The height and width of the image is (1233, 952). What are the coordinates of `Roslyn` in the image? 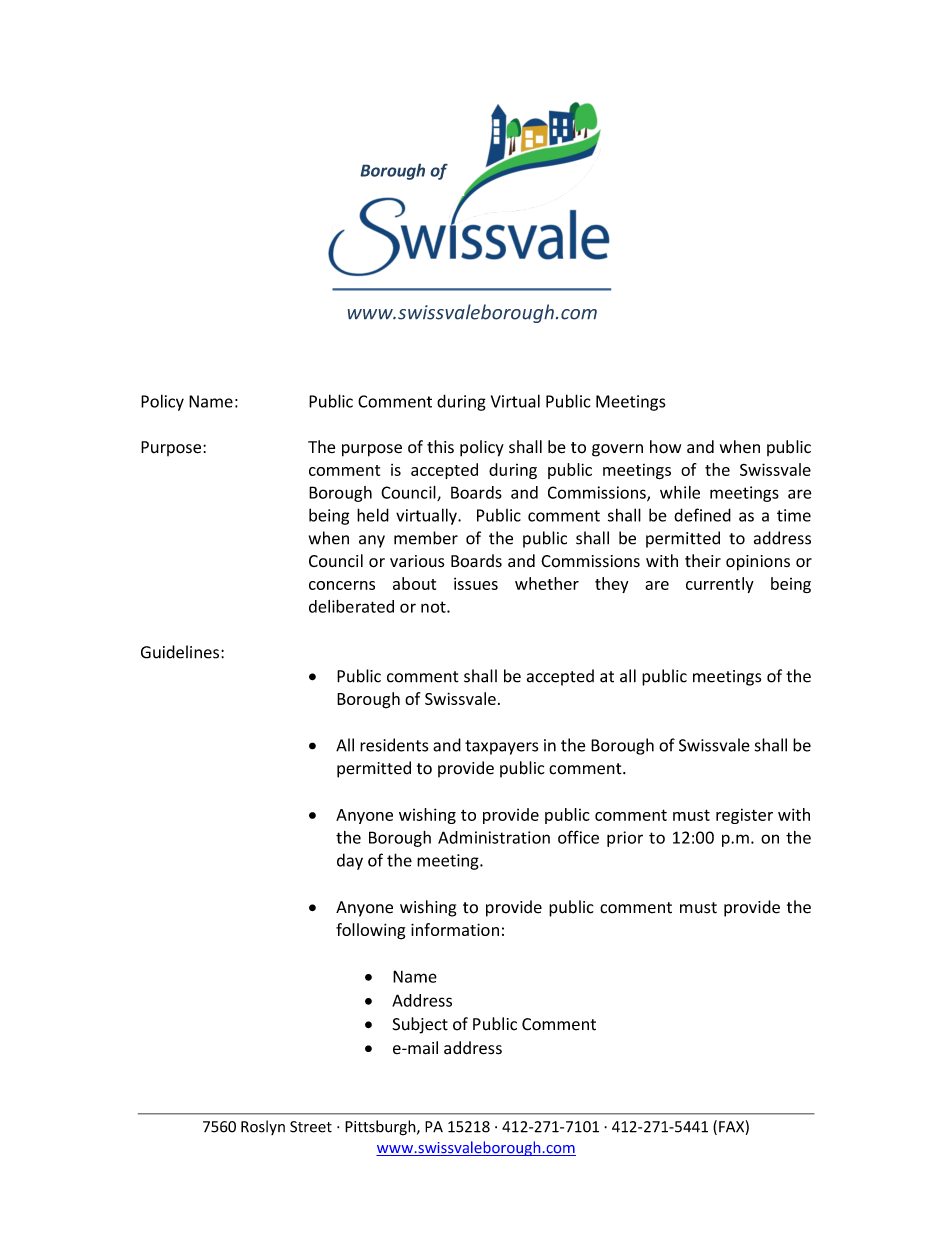 It's located at (263, 1127).
